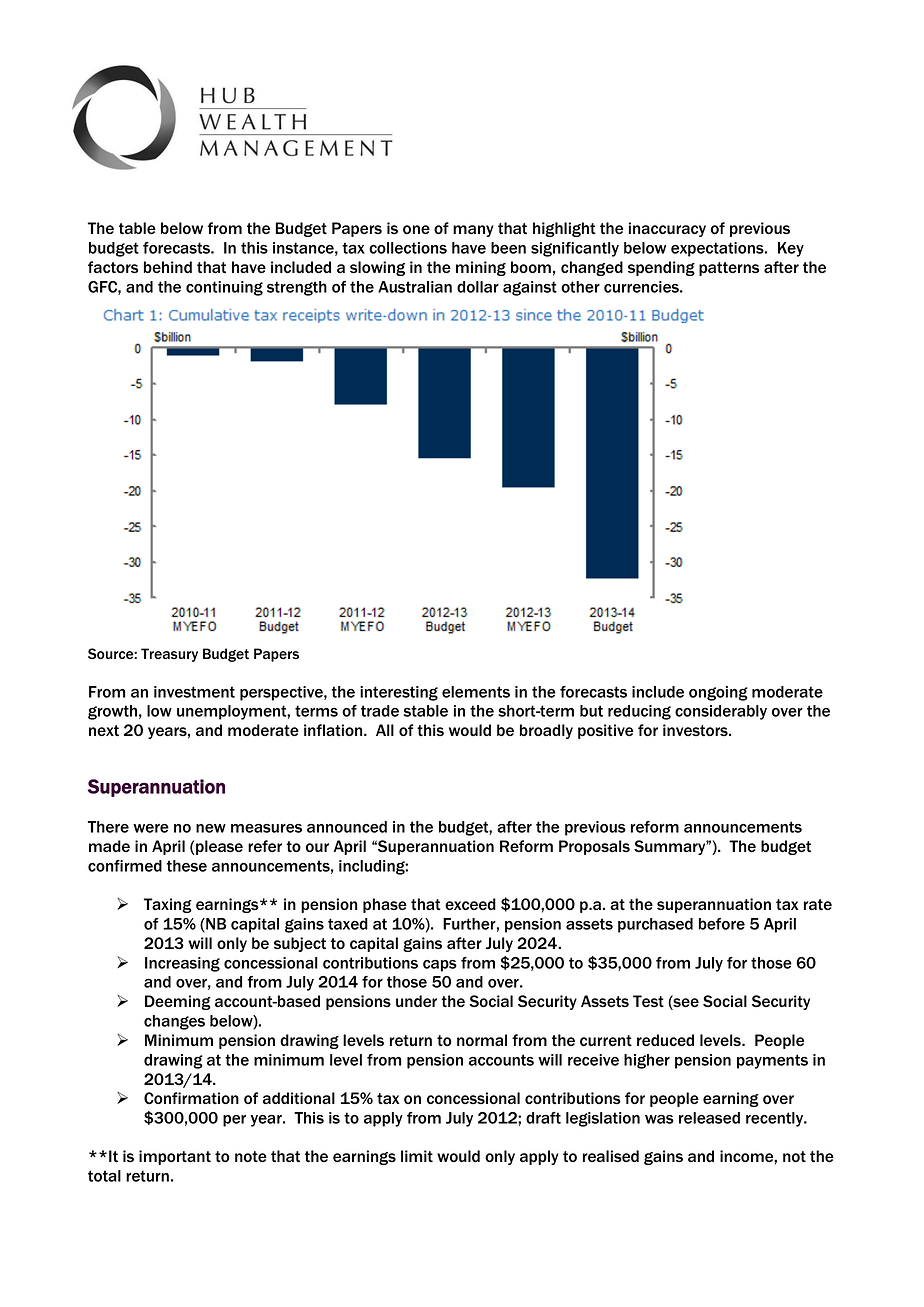  What do you see at coordinates (661, 268) in the document?
I see `spending` at bounding box center [661, 268].
